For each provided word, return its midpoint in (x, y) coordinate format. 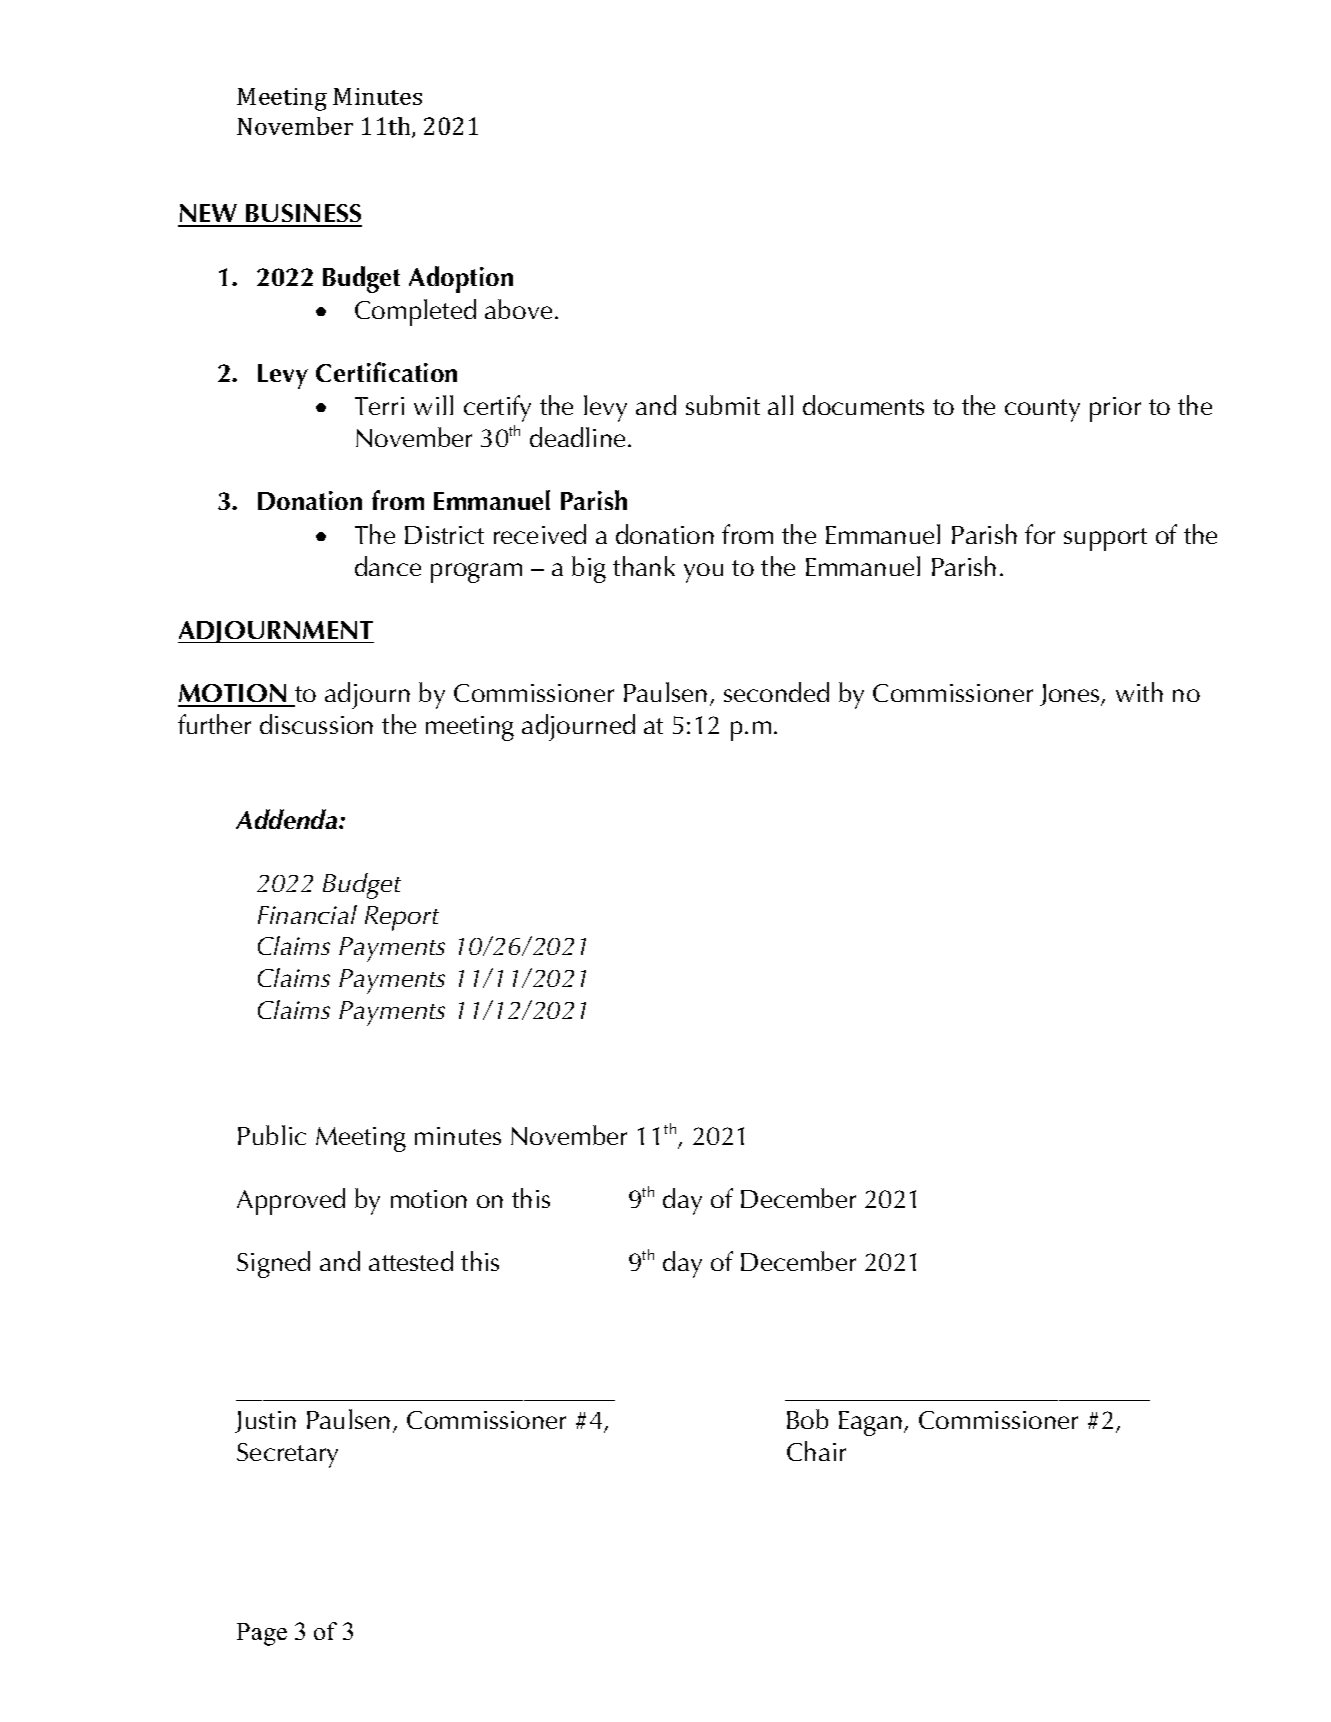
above (518, 309)
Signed (273, 1264)
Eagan (870, 1423)
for (1040, 534)
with (1139, 692)
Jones (1071, 695)
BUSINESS (303, 215)
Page (262, 1634)
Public (272, 1135)
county (1042, 410)
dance (388, 566)
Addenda (288, 819)
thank (644, 566)
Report (402, 918)
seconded (776, 692)
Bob (807, 1419)
